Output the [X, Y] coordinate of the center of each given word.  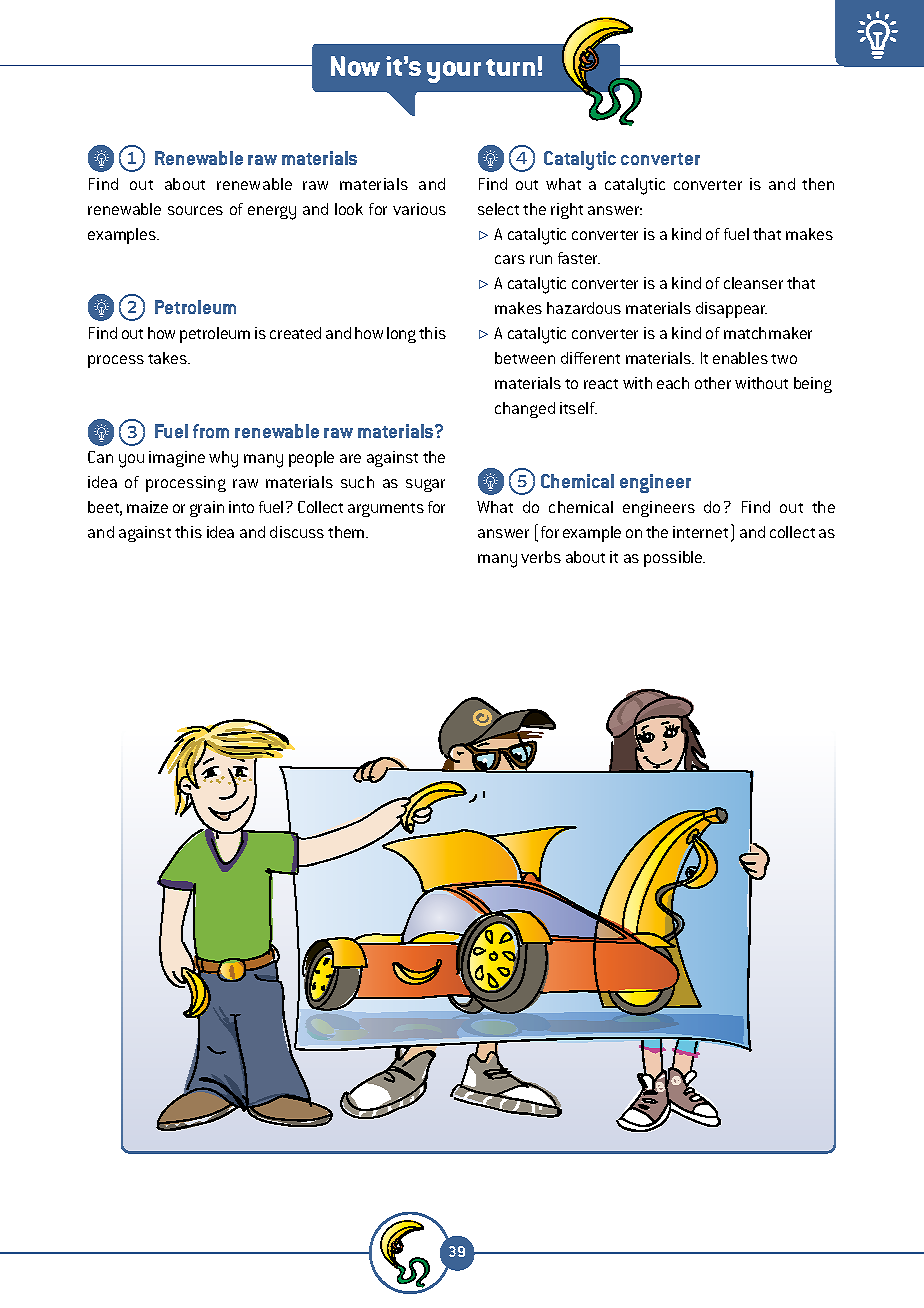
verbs [541, 557]
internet [700, 532]
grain [207, 509]
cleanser [753, 283]
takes [168, 358]
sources [195, 210]
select [498, 209]
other [713, 383]
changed [525, 410]
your [454, 72]
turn [510, 67]
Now [355, 66]
